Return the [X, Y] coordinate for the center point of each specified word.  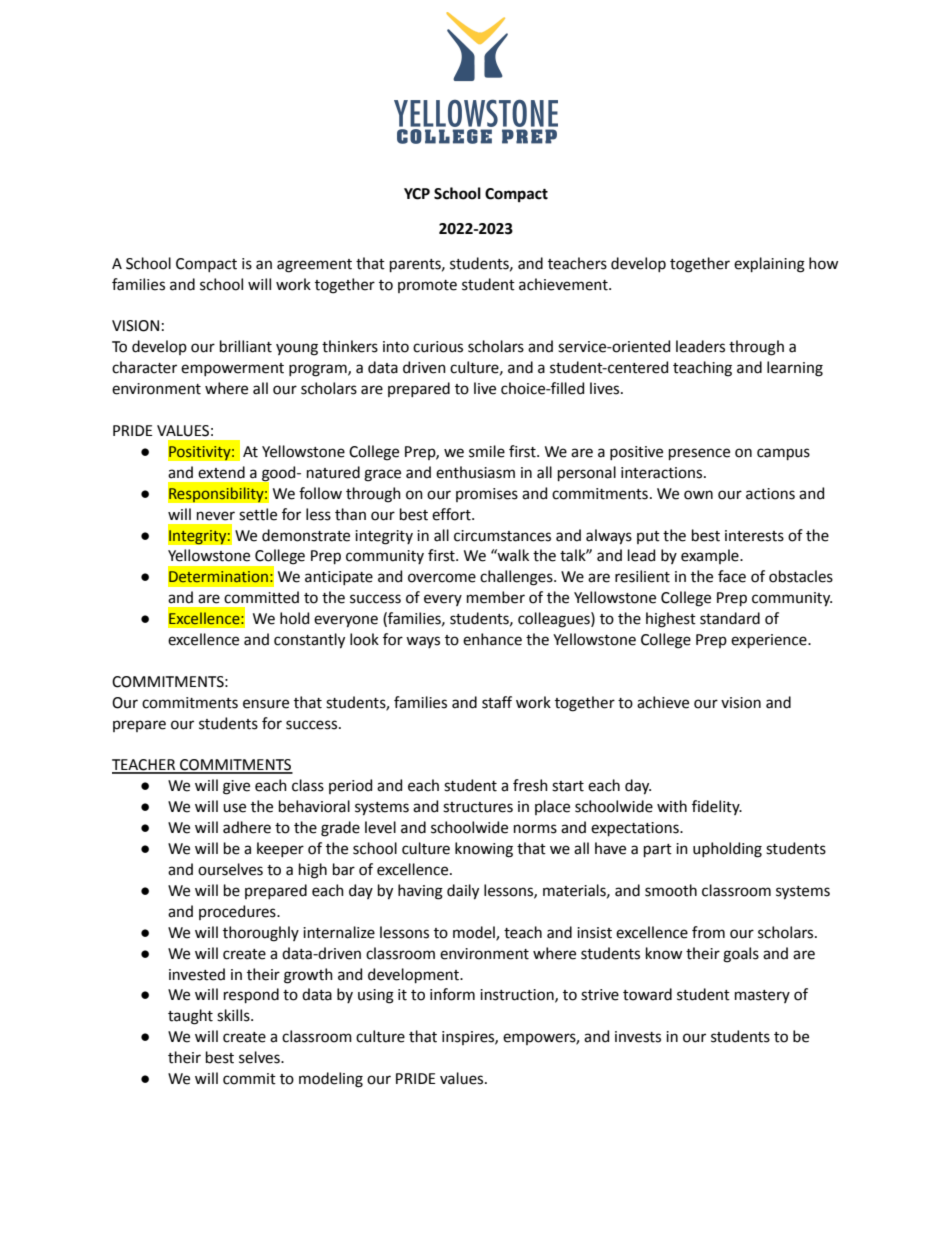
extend [221, 472]
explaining [769, 265]
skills [234, 1015]
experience [770, 641]
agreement [314, 266]
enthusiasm [475, 472]
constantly [309, 641]
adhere [247, 827]
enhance [492, 639]
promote [427, 286]
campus [783, 454]
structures [478, 807]
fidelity [717, 807]
